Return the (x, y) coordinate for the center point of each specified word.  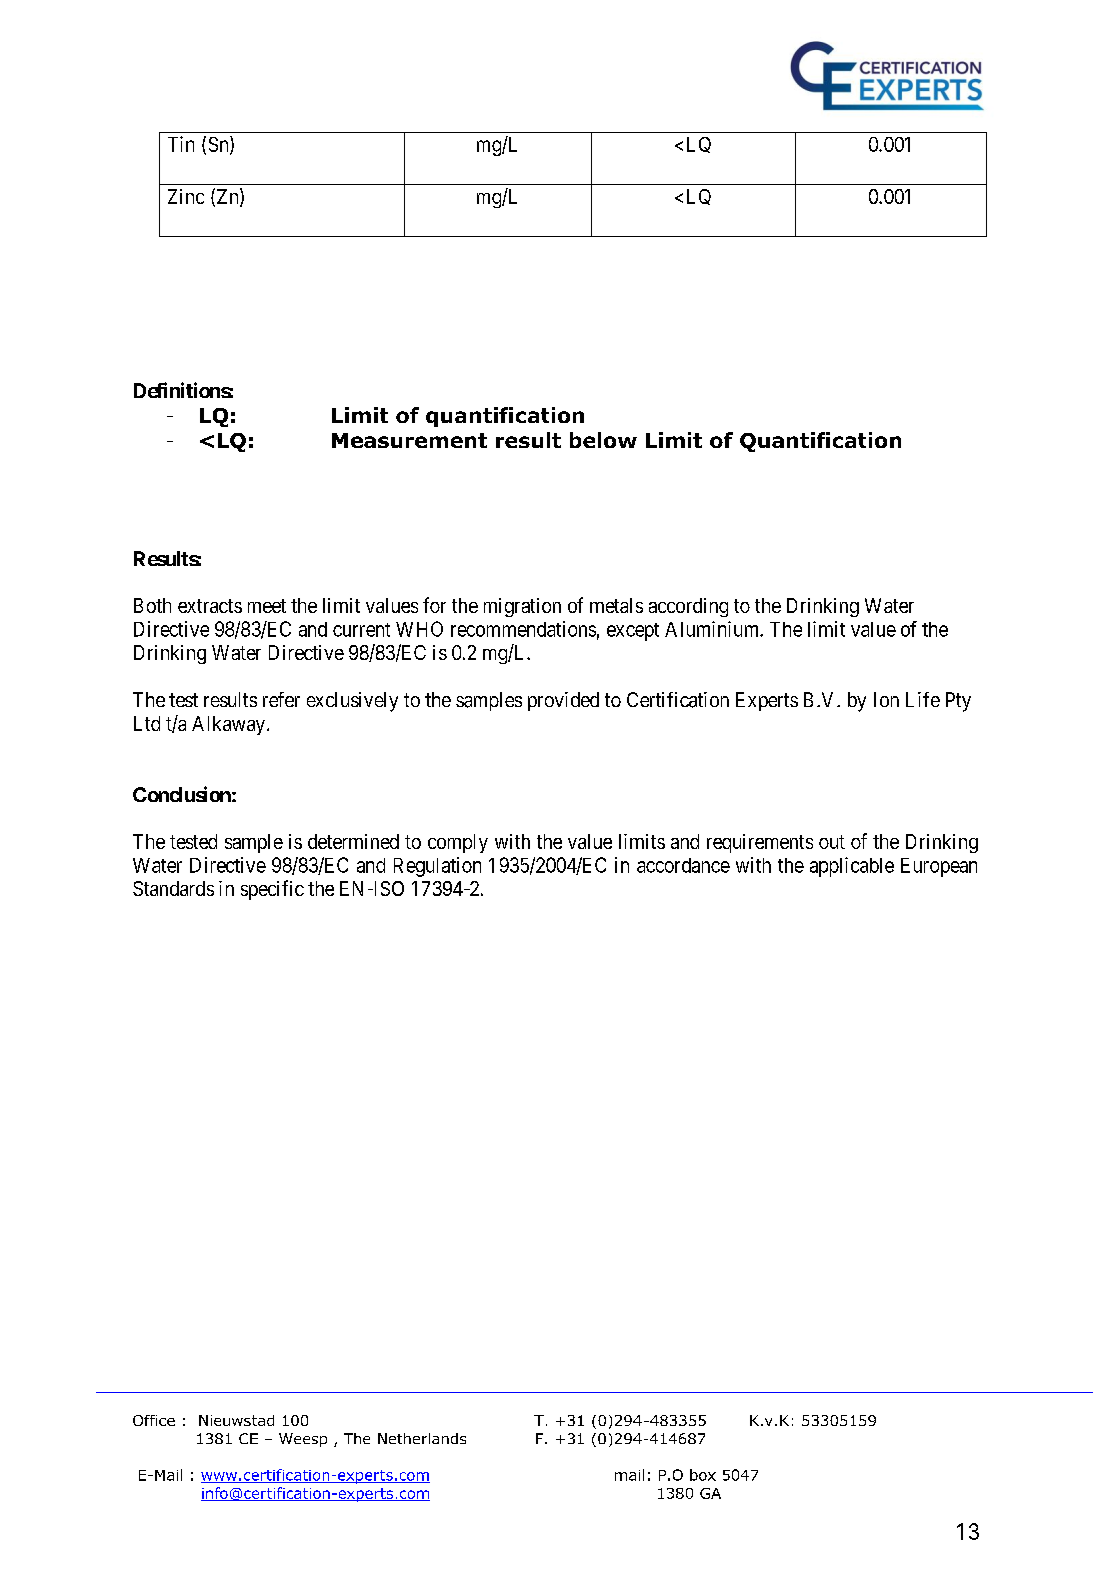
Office (154, 1420)
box (703, 1475)
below (603, 440)
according (688, 607)
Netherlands (422, 1438)
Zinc (186, 196)
